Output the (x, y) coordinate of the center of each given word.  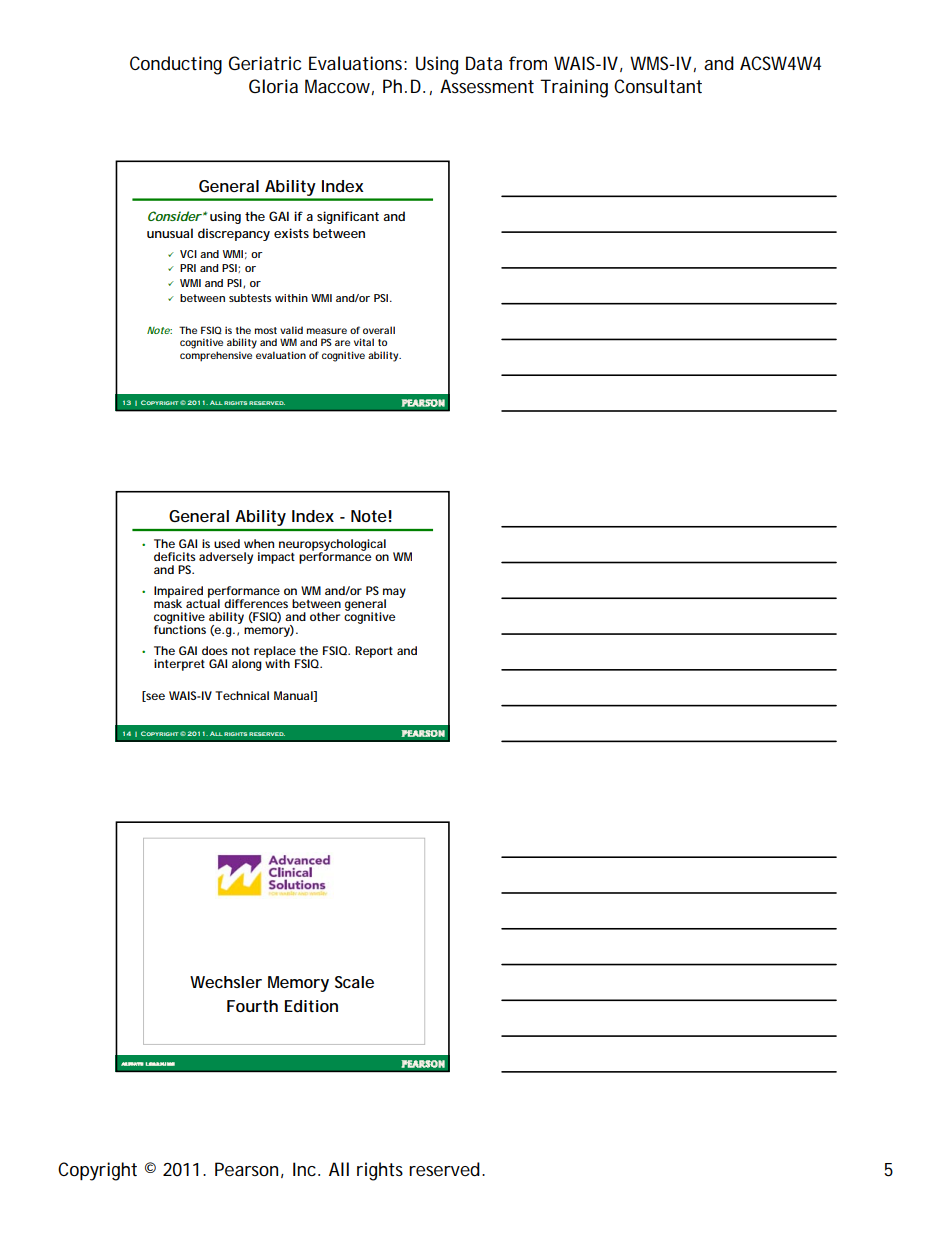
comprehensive (216, 356)
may (394, 594)
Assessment (487, 86)
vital (364, 342)
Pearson (246, 1169)
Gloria (273, 86)
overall (379, 330)
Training (574, 88)
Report (374, 652)
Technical (242, 695)
